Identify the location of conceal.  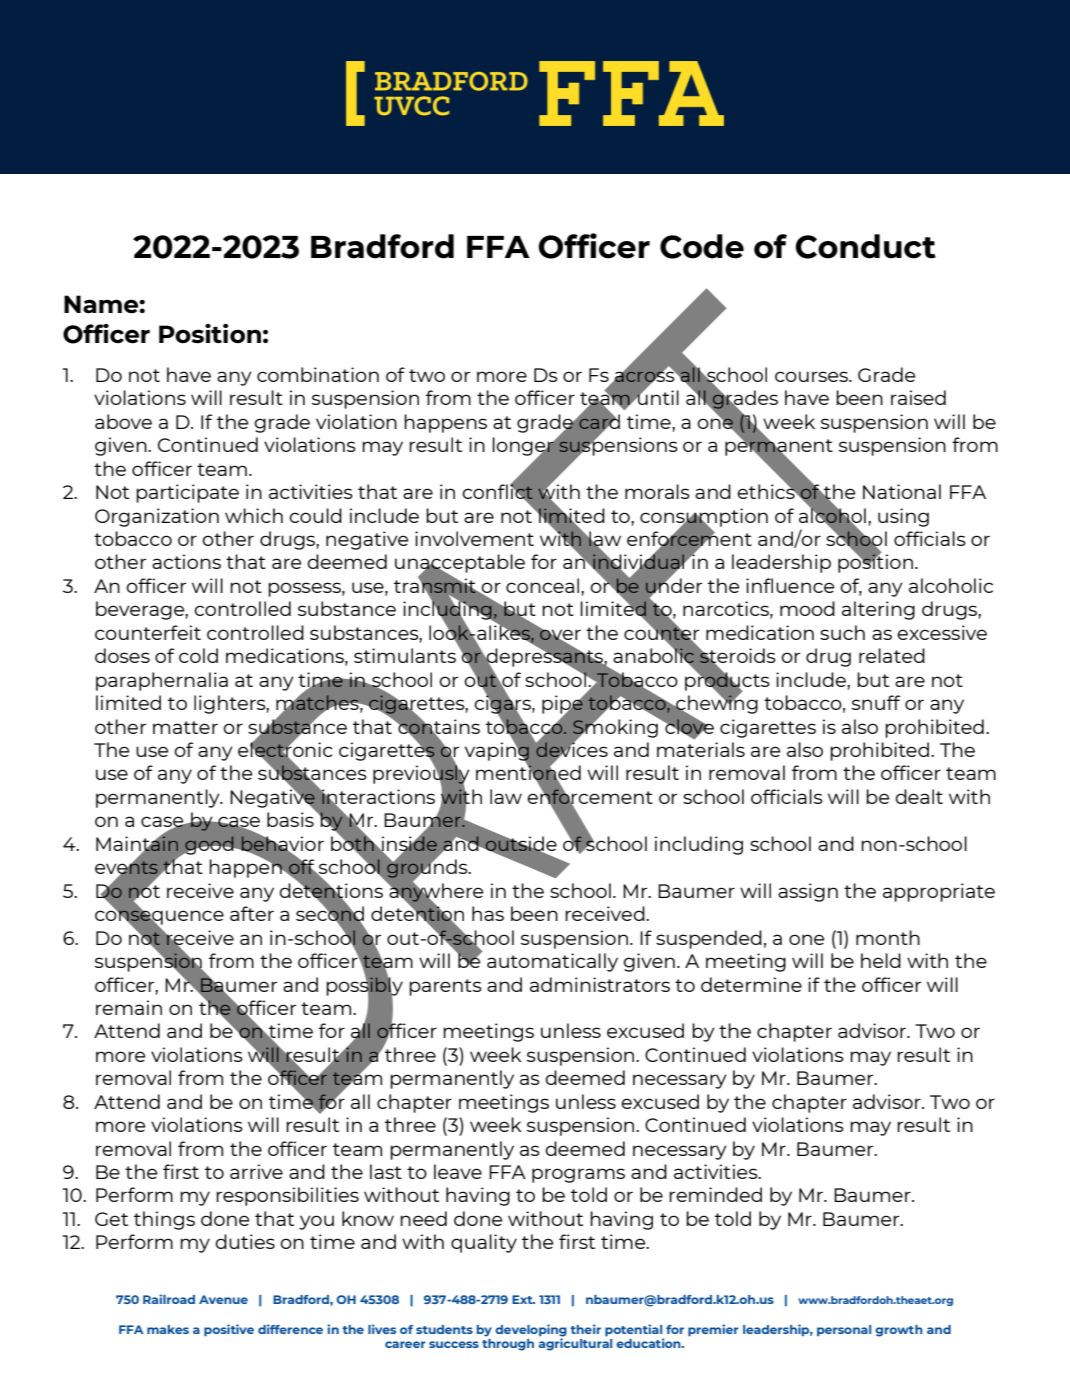
(544, 585).
